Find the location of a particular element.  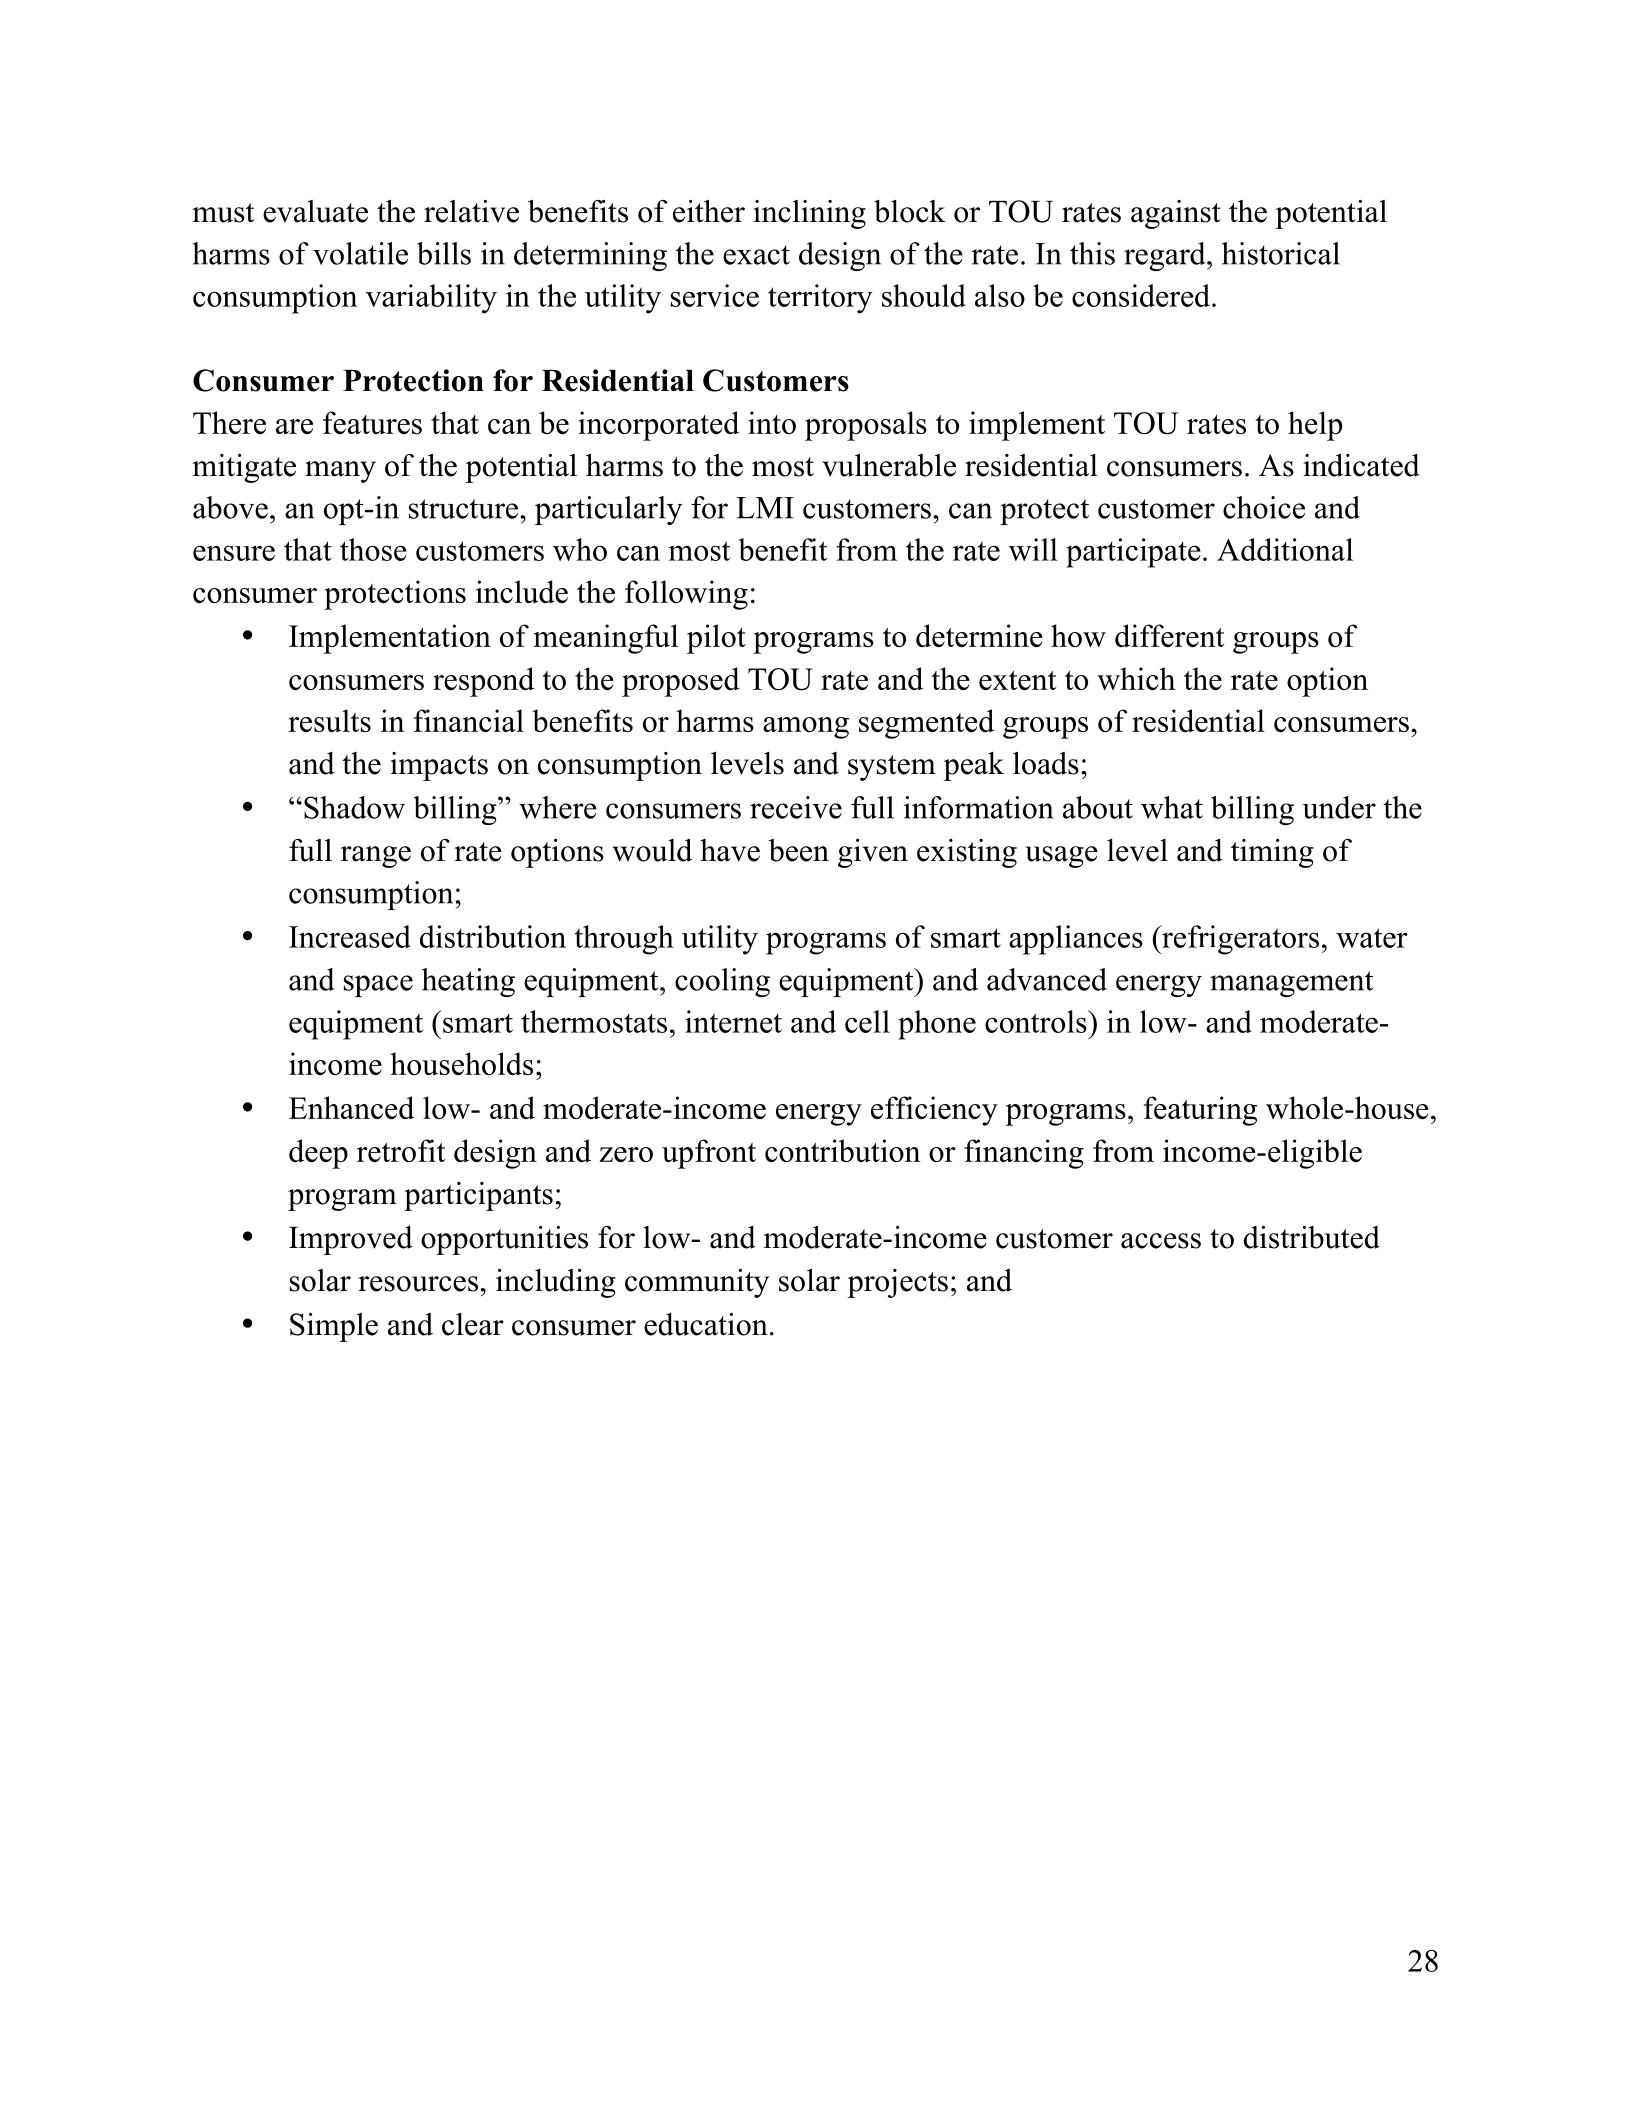

resources is located at coordinates (418, 1284).
